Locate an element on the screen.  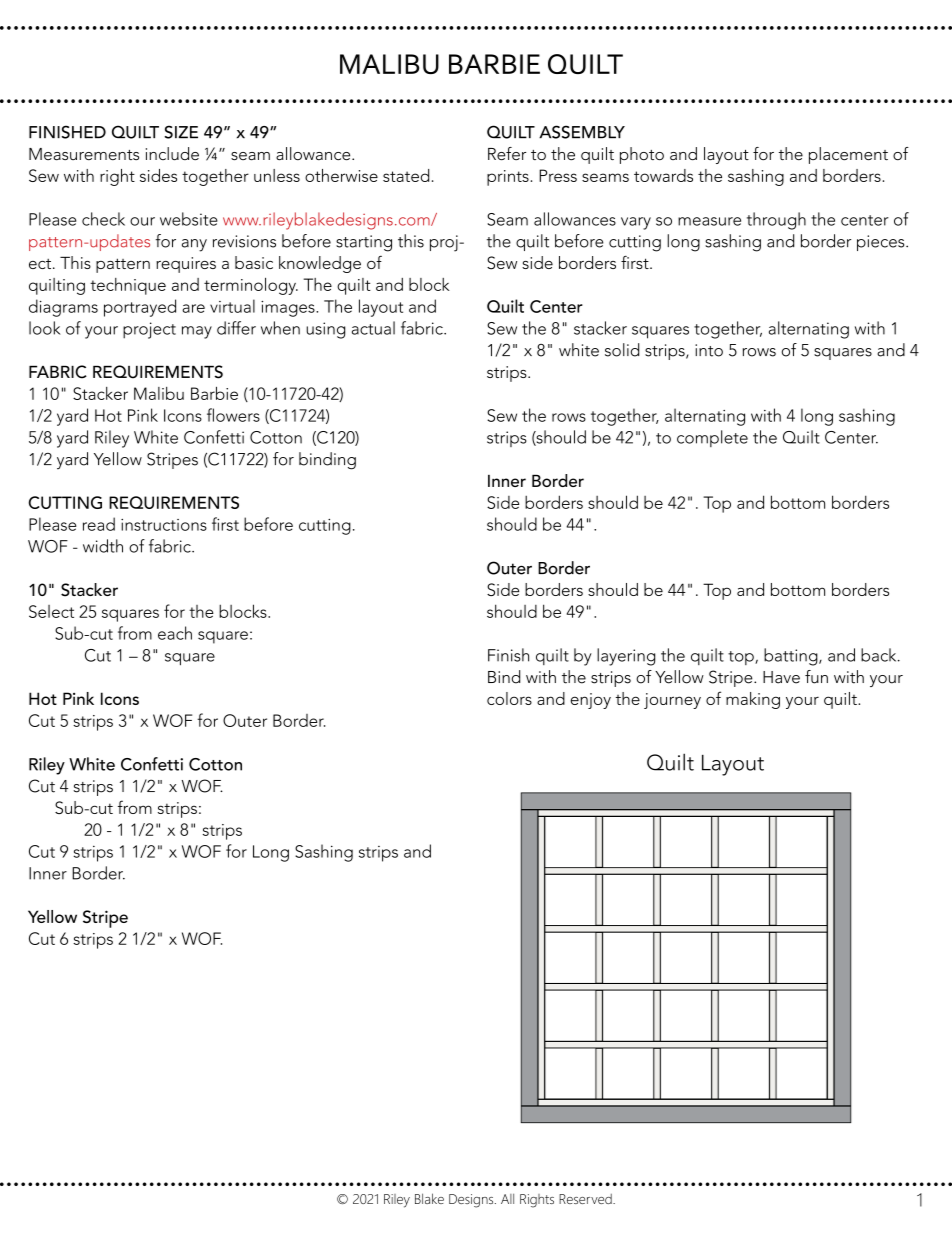
complete is located at coordinates (712, 438).
